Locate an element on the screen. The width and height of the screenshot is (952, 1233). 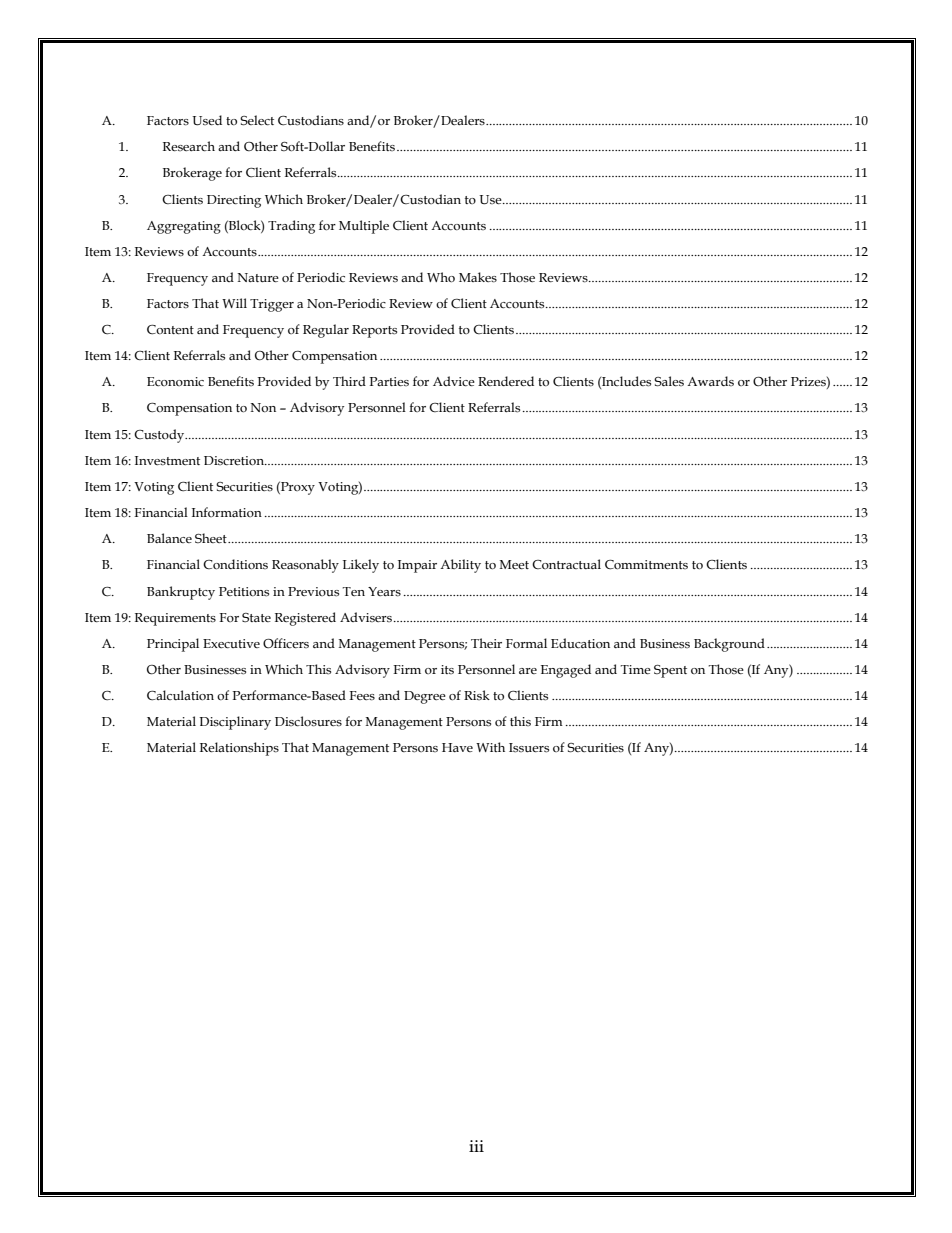
Makes is located at coordinates (478, 277).
